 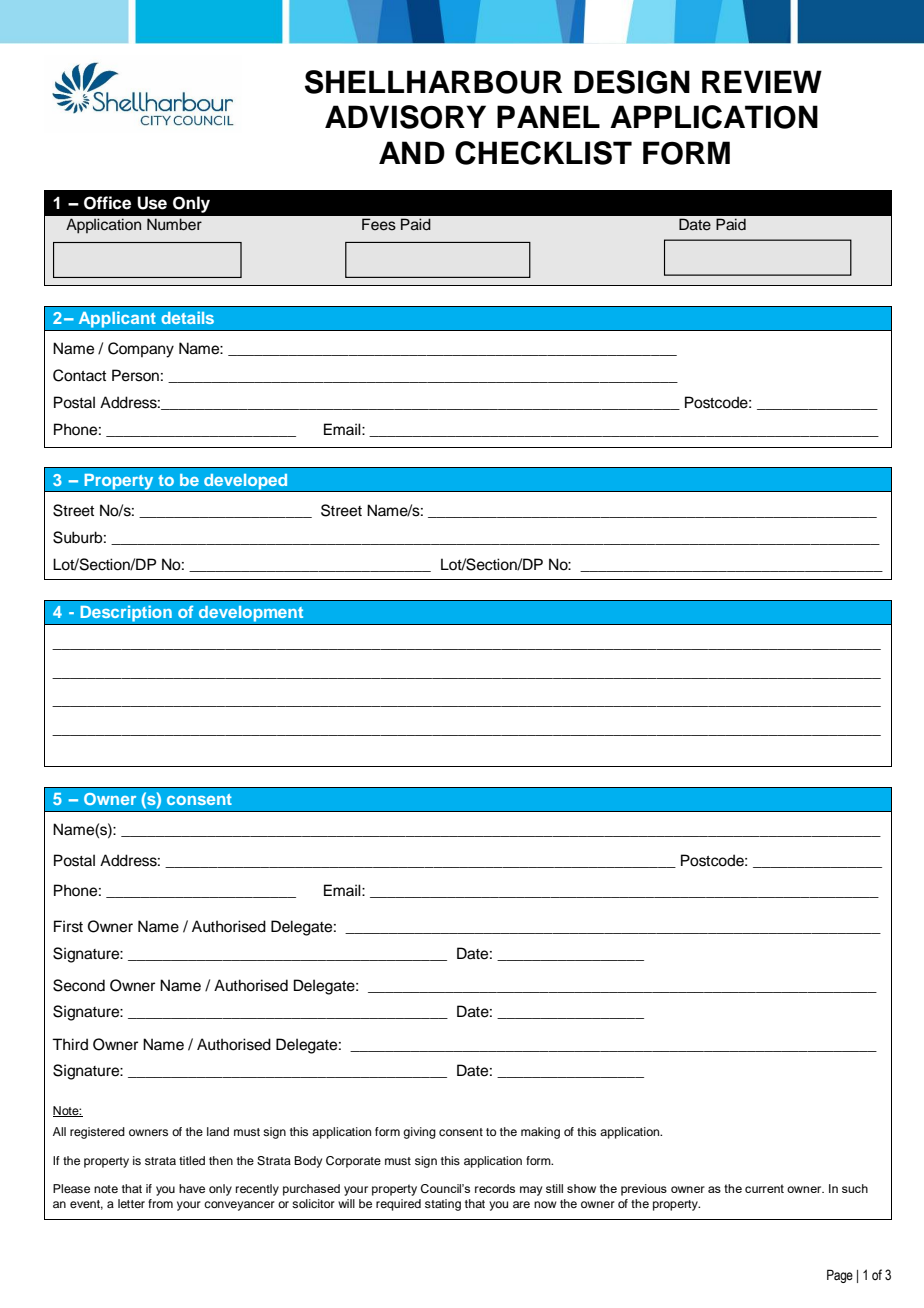 I want to click on REVIEW, so click(x=762, y=81).
